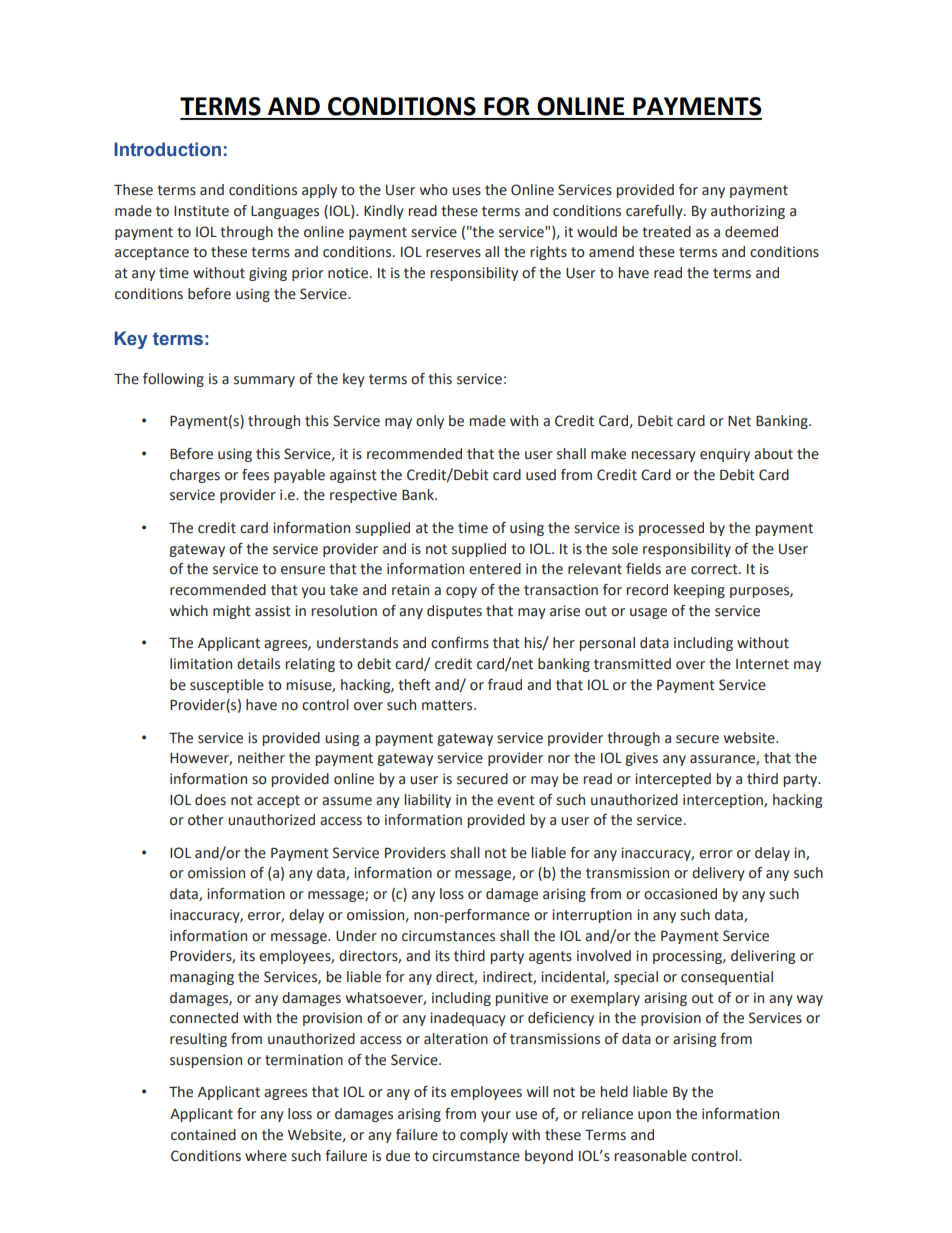  Describe the element at coordinates (430, 422) in the screenshot. I see `only` at that location.
